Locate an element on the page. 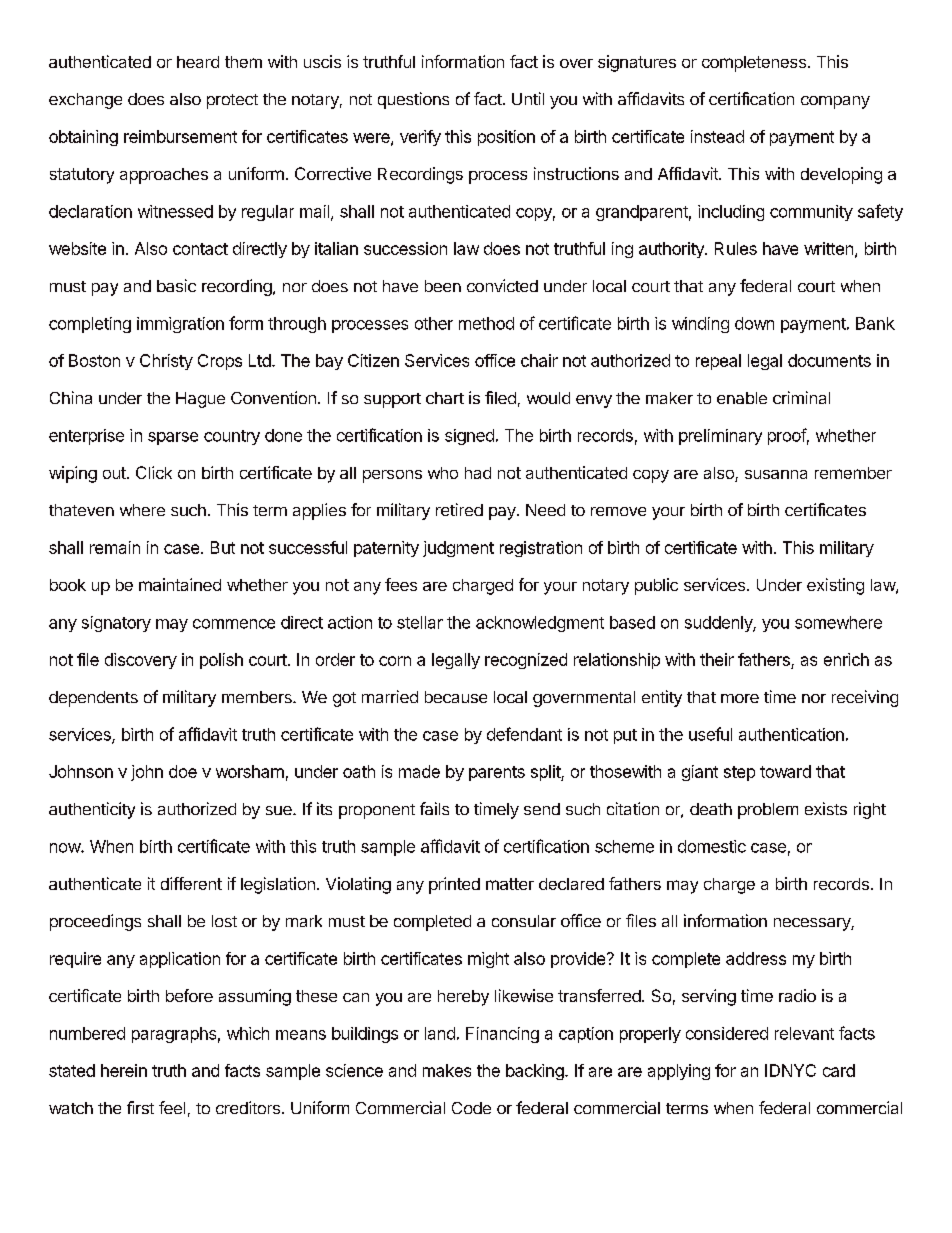  makes is located at coordinates (447, 1070).
